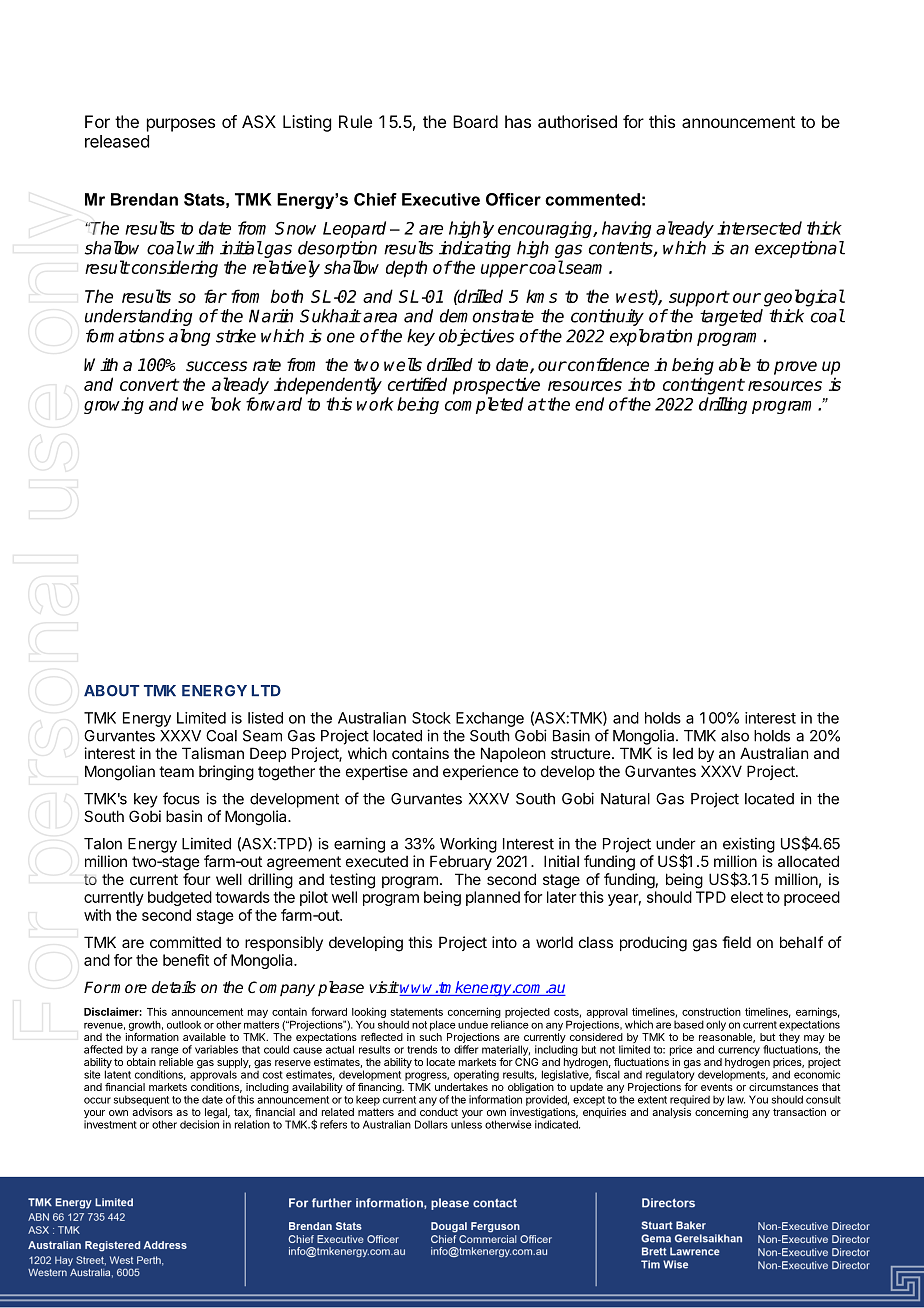 Image resolution: width=924 pixels, height=1308 pixels. What do you see at coordinates (181, 125) in the document?
I see `purposes` at bounding box center [181, 125].
